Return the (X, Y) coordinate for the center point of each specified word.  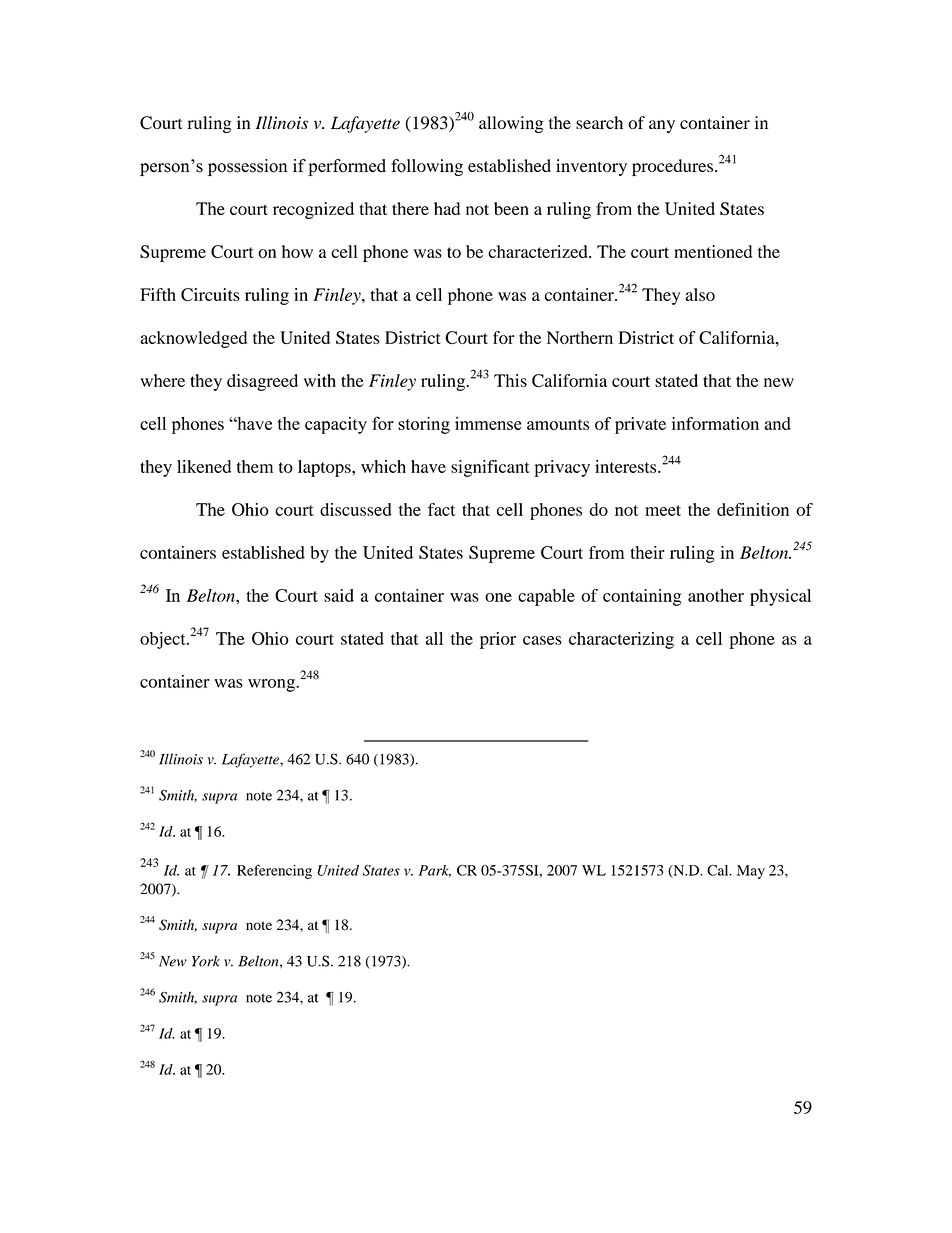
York (206, 961)
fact (441, 509)
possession (248, 167)
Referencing (274, 871)
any (662, 126)
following (427, 167)
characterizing (621, 640)
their (647, 552)
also (700, 294)
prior (498, 640)
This (510, 380)
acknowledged (193, 339)
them (255, 466)
